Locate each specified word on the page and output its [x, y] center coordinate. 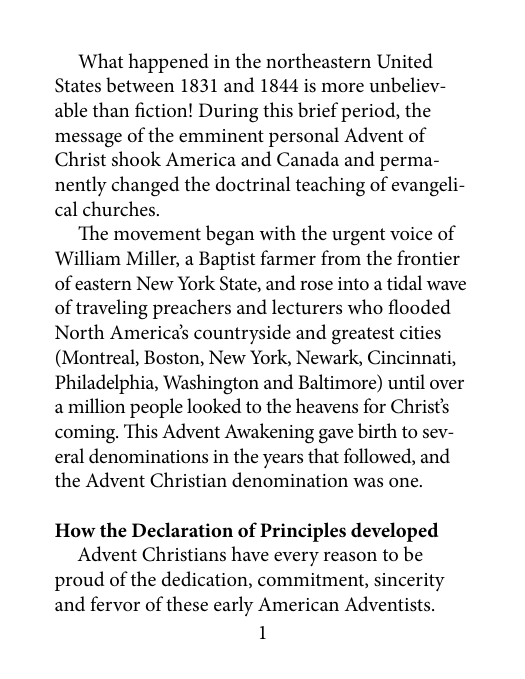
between [140, 85]
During [228, 113]
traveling [112, 309]
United [405, 61]
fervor [115, 603]
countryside [242, 334]
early [233, 606]
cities [420, 333]
